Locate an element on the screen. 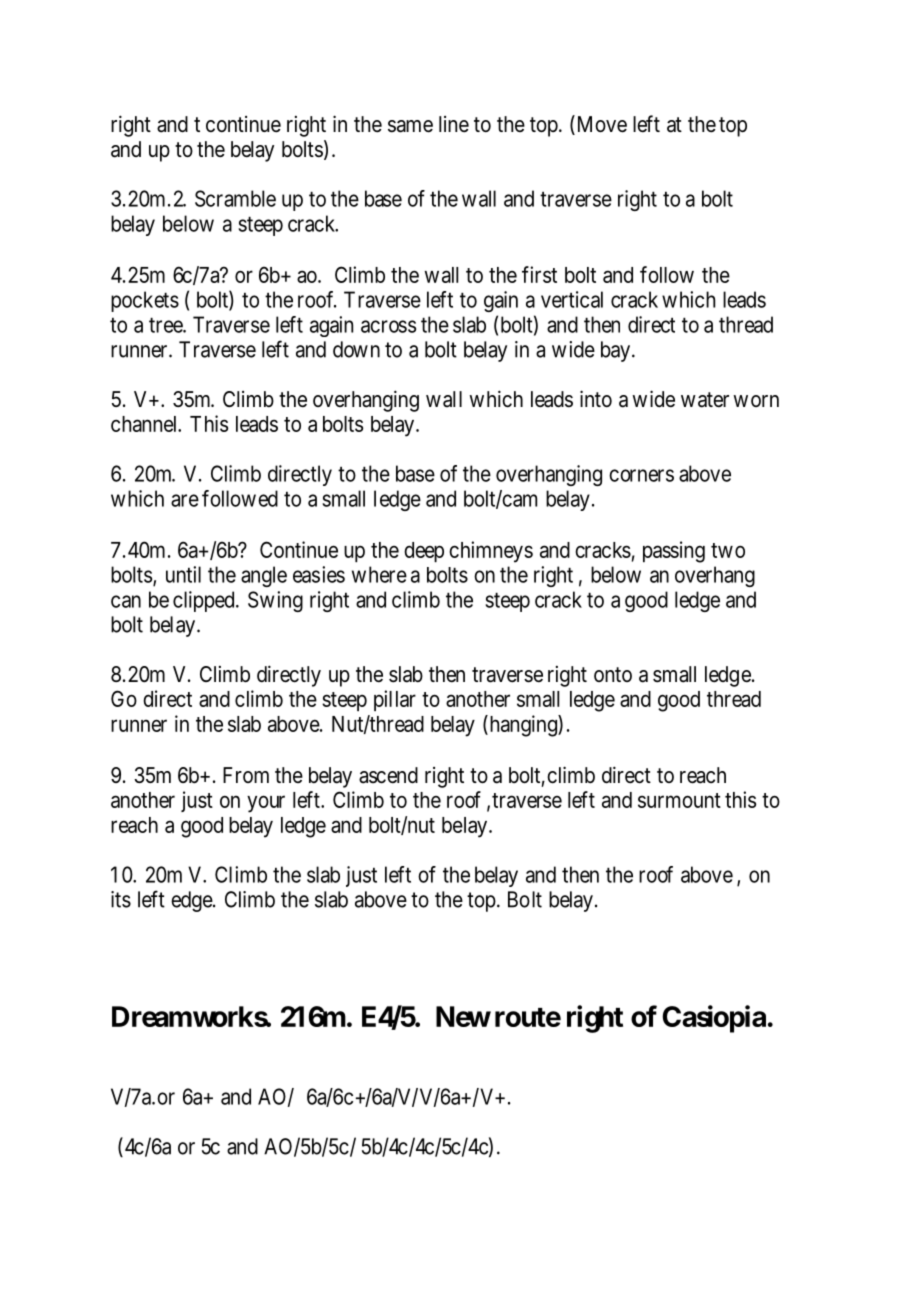 Image resolution: width=924 pixels, height=1308 pixels. are is located at coordinates (185, 500).
